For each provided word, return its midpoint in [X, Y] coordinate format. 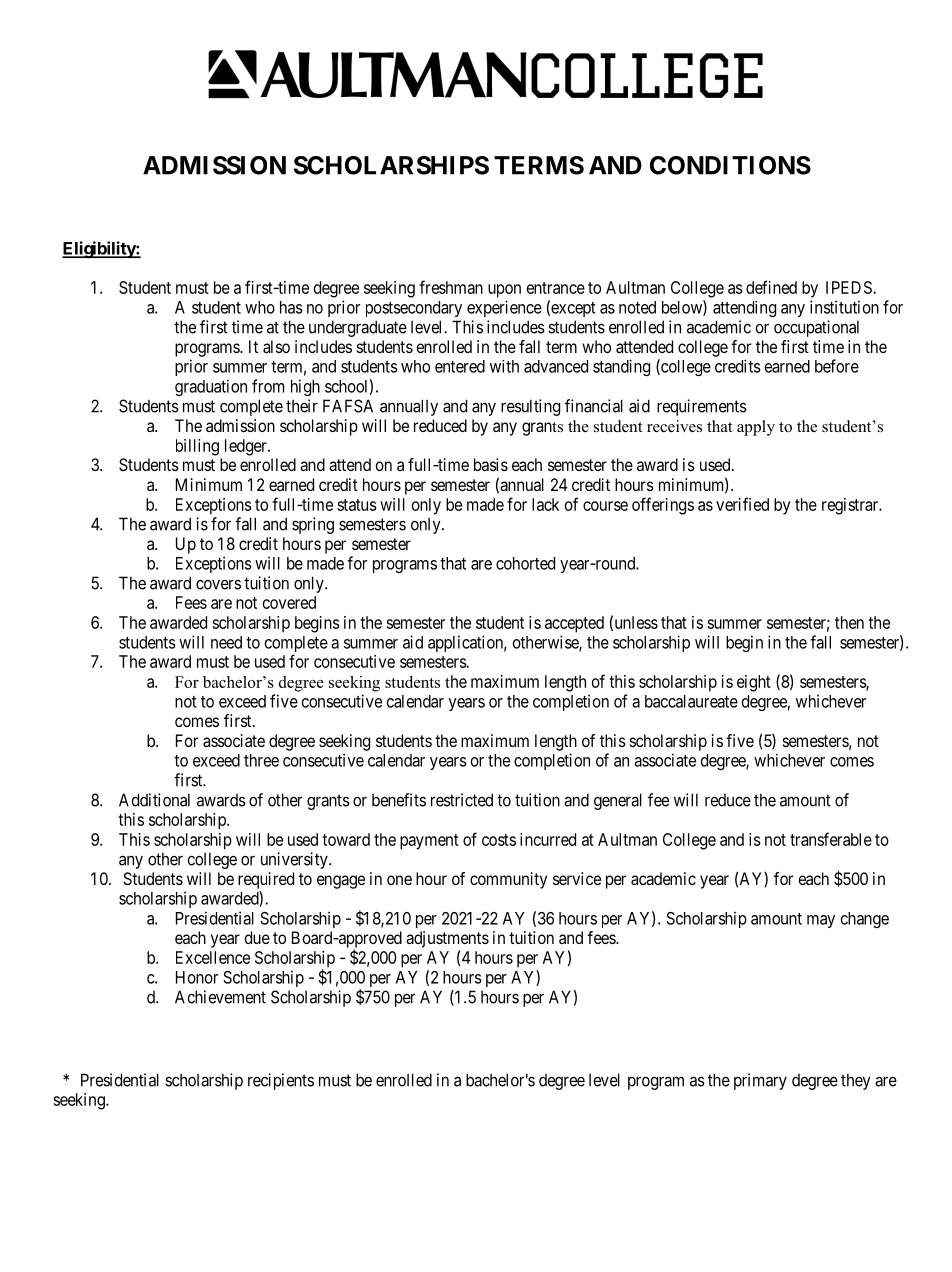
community [508, 880]
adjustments [447, 939]
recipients [281, 1081]
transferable [831, 839]
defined [771, 287]
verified [742, 504]
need [226, 642]
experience [504, 308]
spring [313, 525]
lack [545, 504]
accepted [574, 624]
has [291, 307]
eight [754, 683]
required [266, 880]
